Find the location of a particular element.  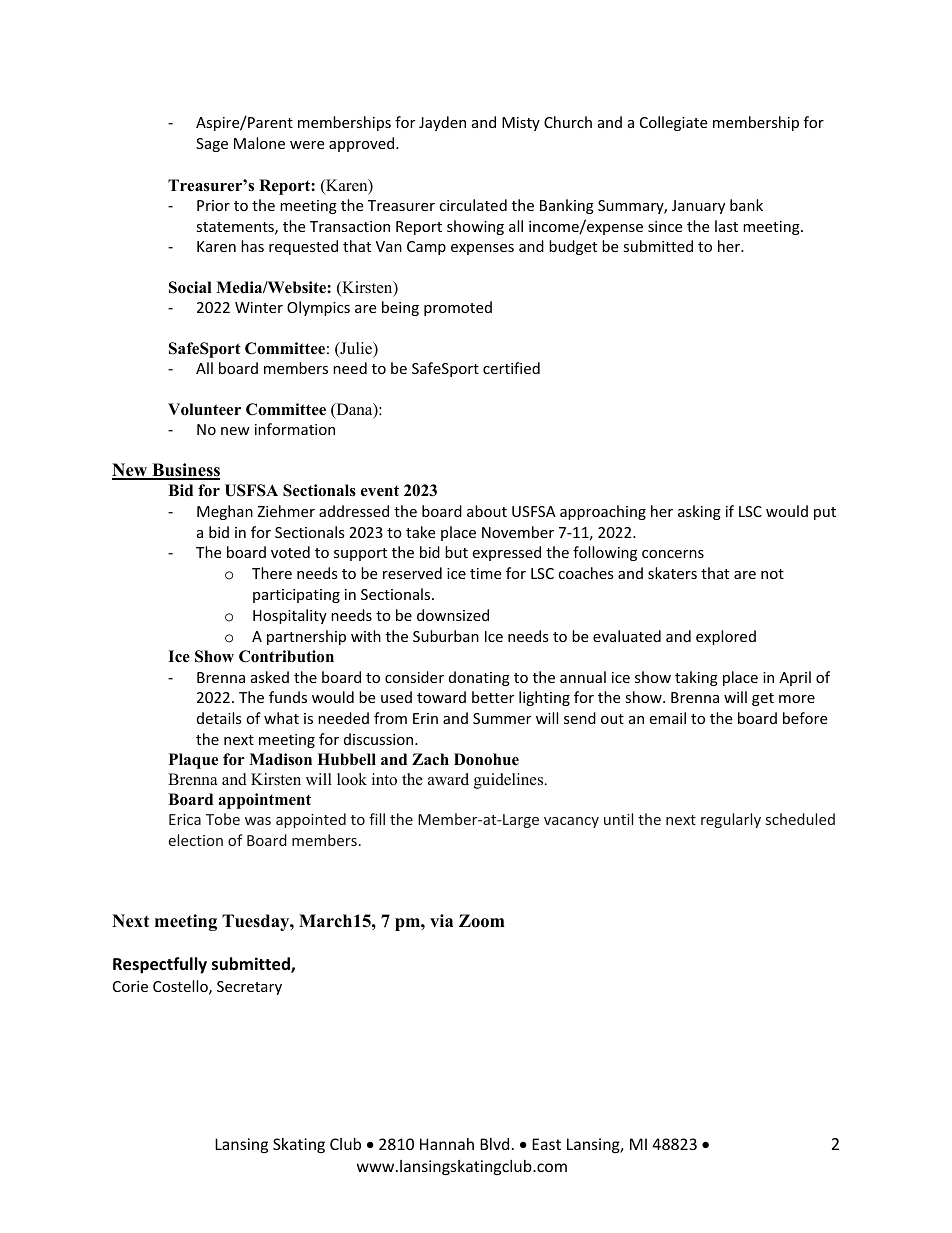

asking is located at coordinates (699, 512).
